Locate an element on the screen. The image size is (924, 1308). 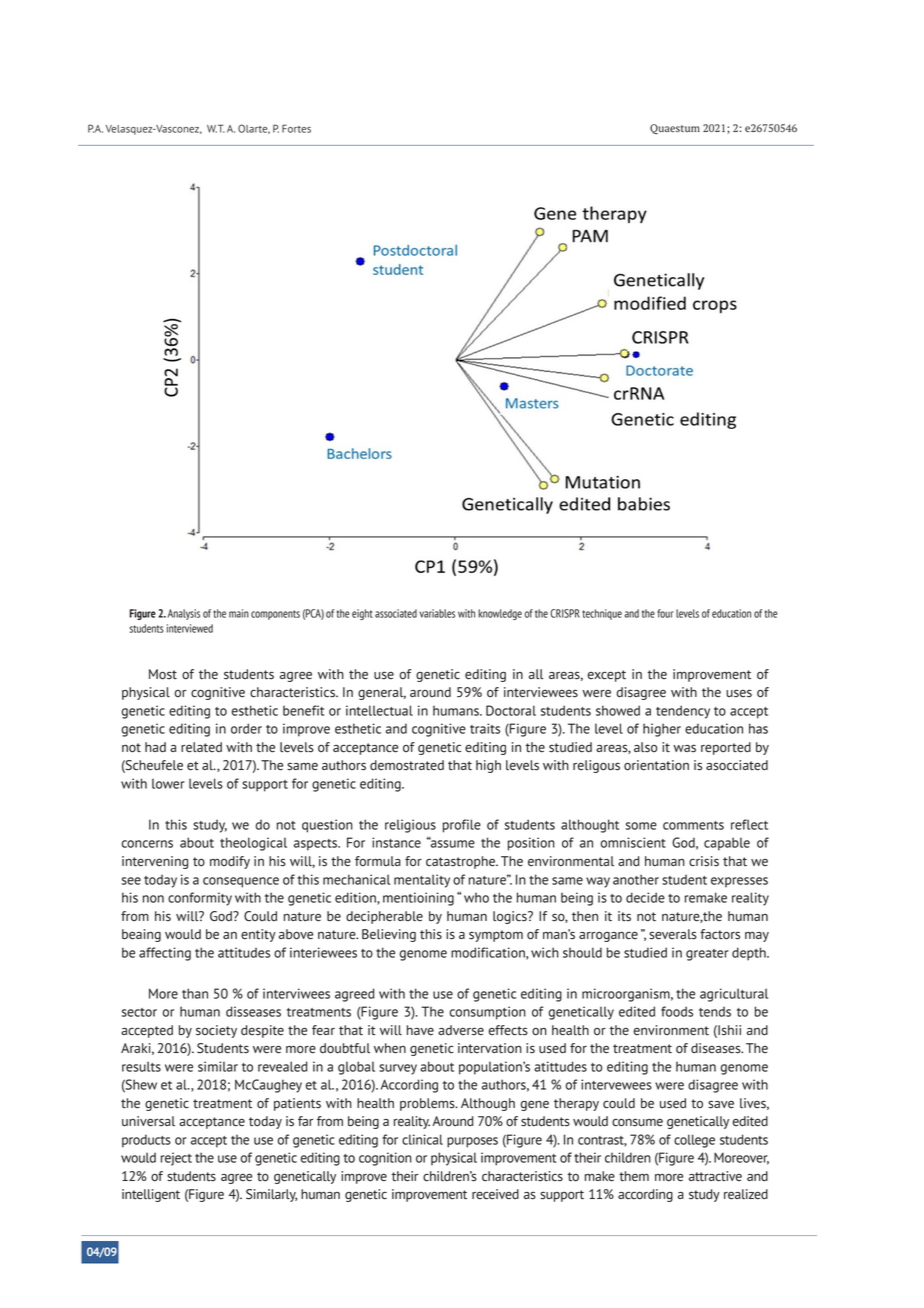
variables is located at coordinates (437, 613).
